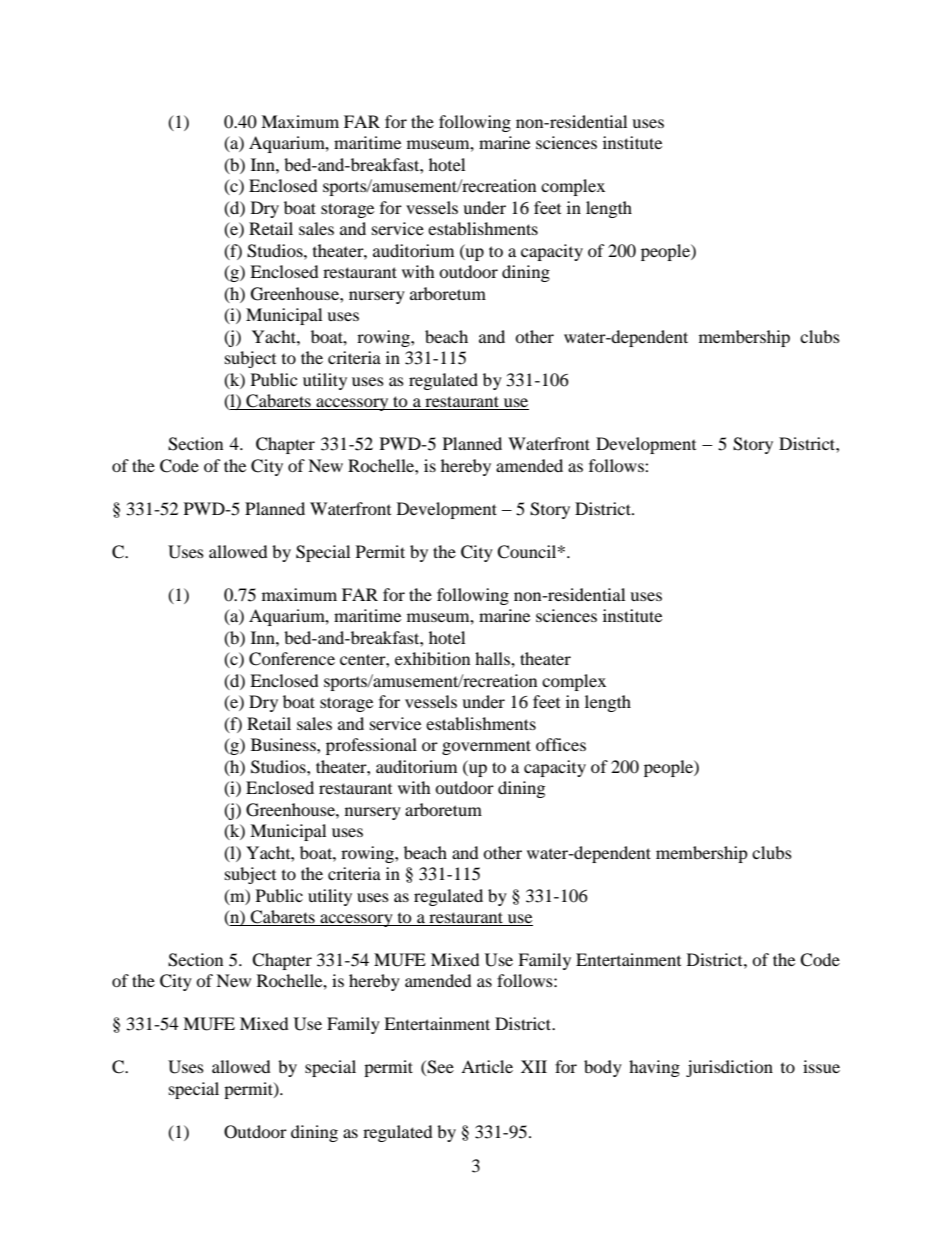 This image has width=952, height=1233. I want to click on professional, so click(371, 746).
